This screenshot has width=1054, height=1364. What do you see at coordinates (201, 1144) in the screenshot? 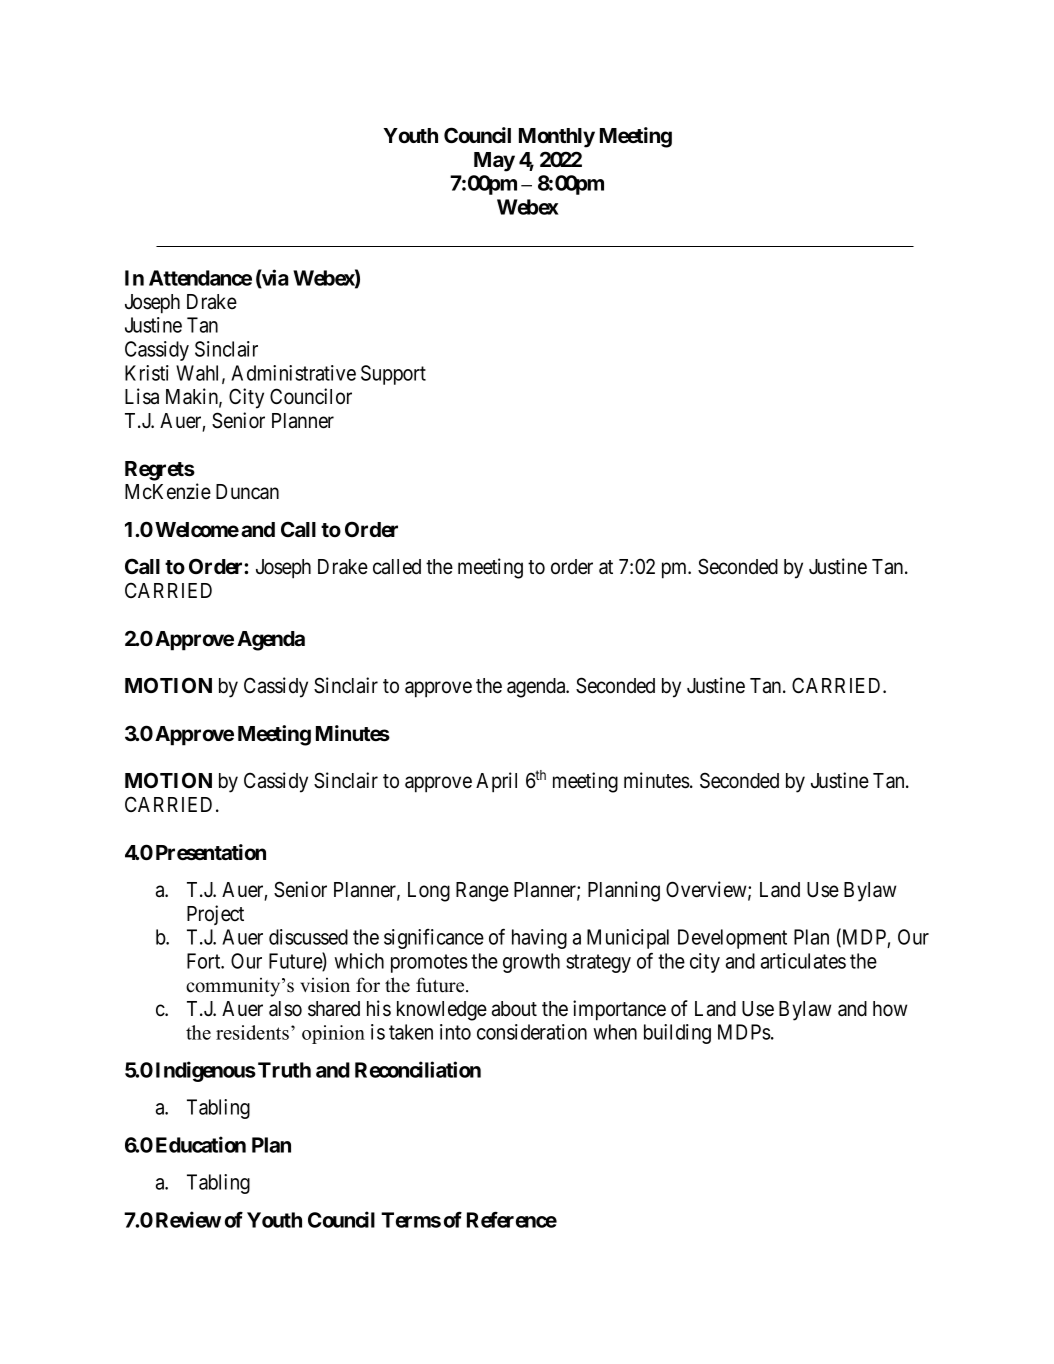
I see `Education` at bounding box center [201, 1144].
